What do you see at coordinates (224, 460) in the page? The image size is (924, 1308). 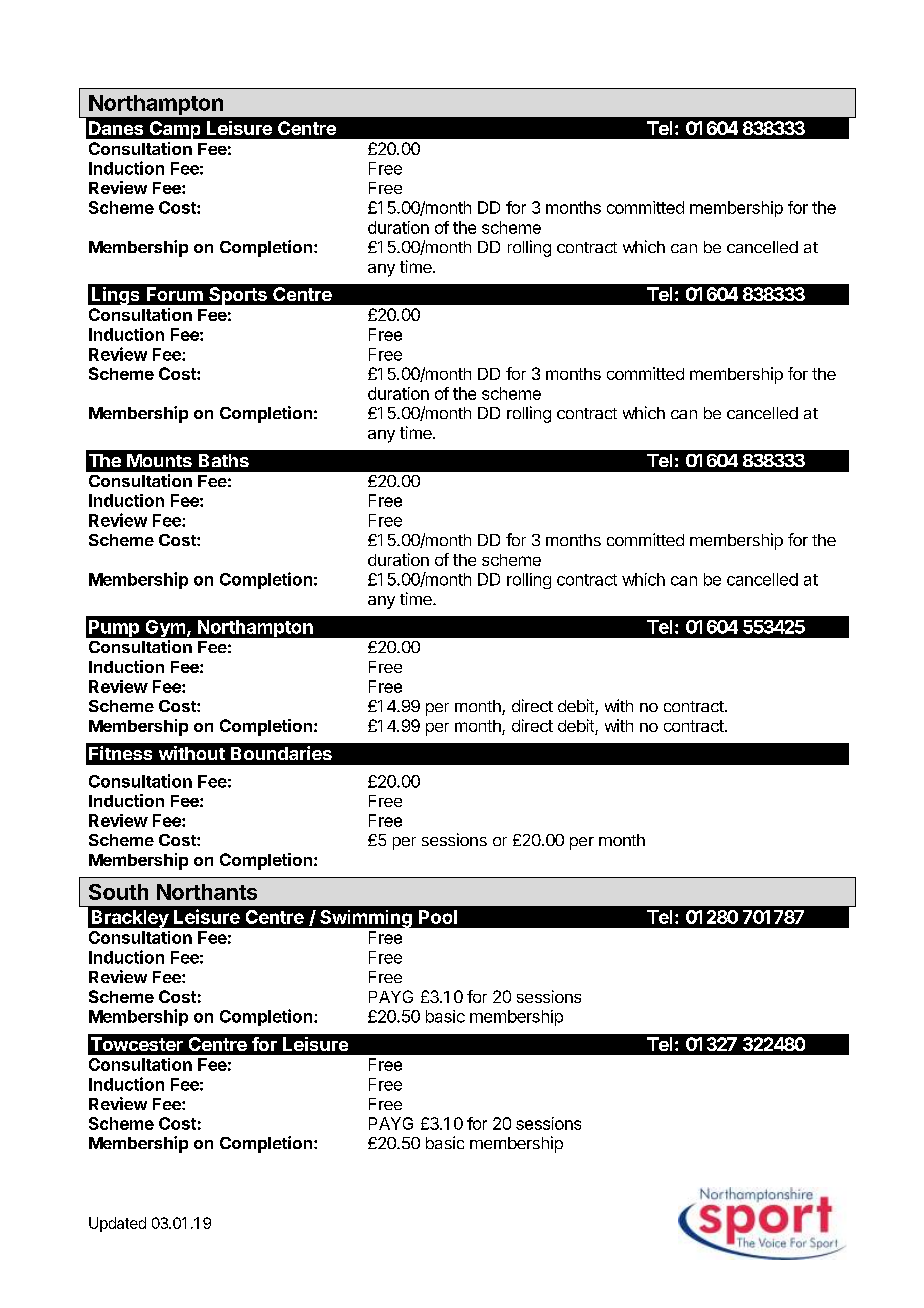 I see `Baths` at bounding box center [224, 460].
